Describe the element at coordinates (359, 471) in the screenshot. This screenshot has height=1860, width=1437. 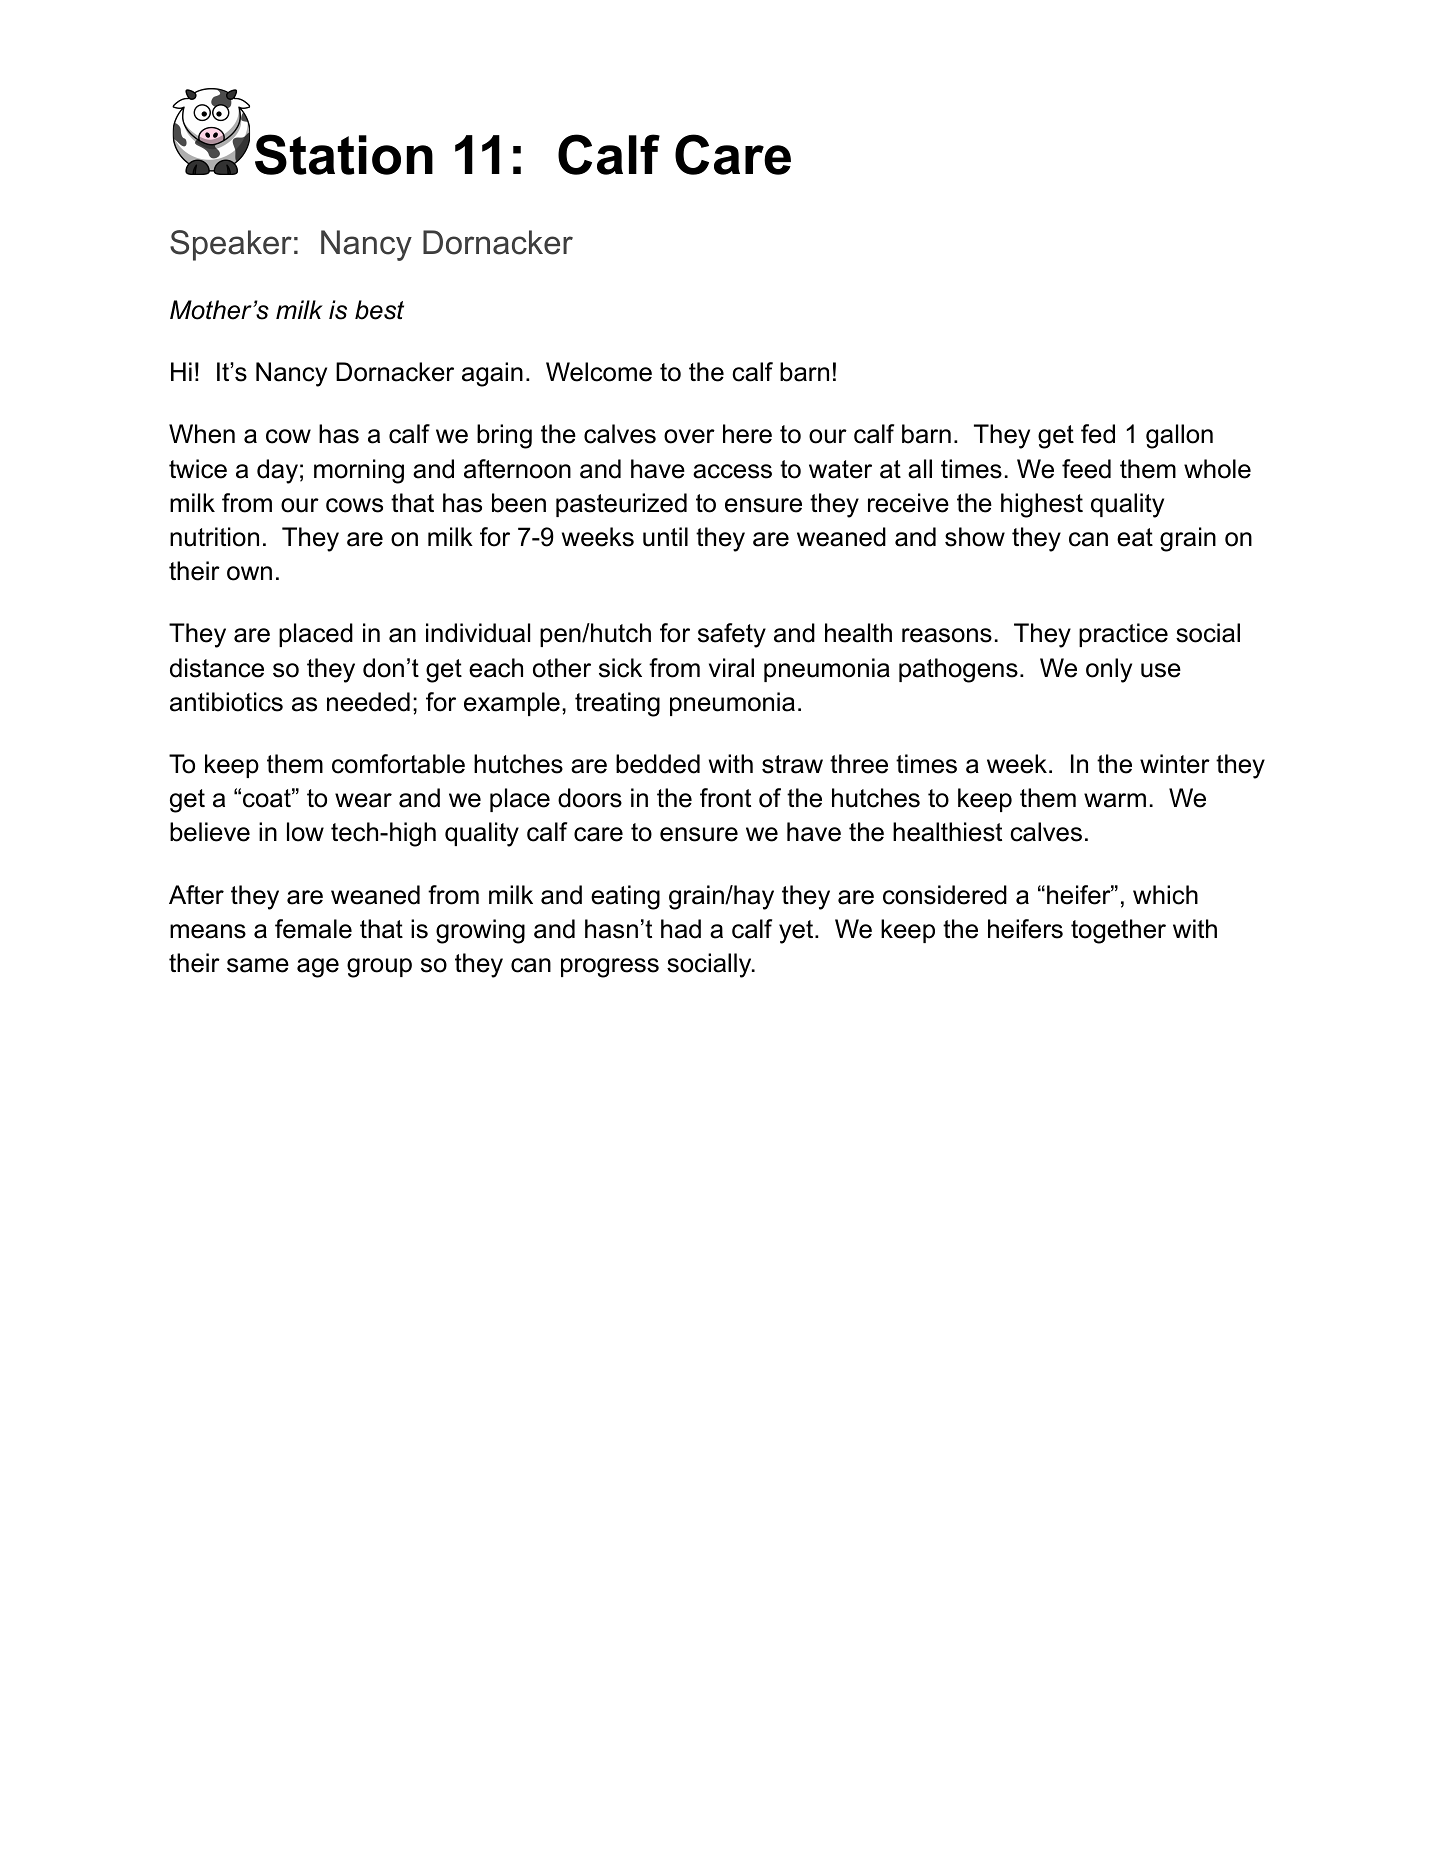
I see `morning` at that location.
